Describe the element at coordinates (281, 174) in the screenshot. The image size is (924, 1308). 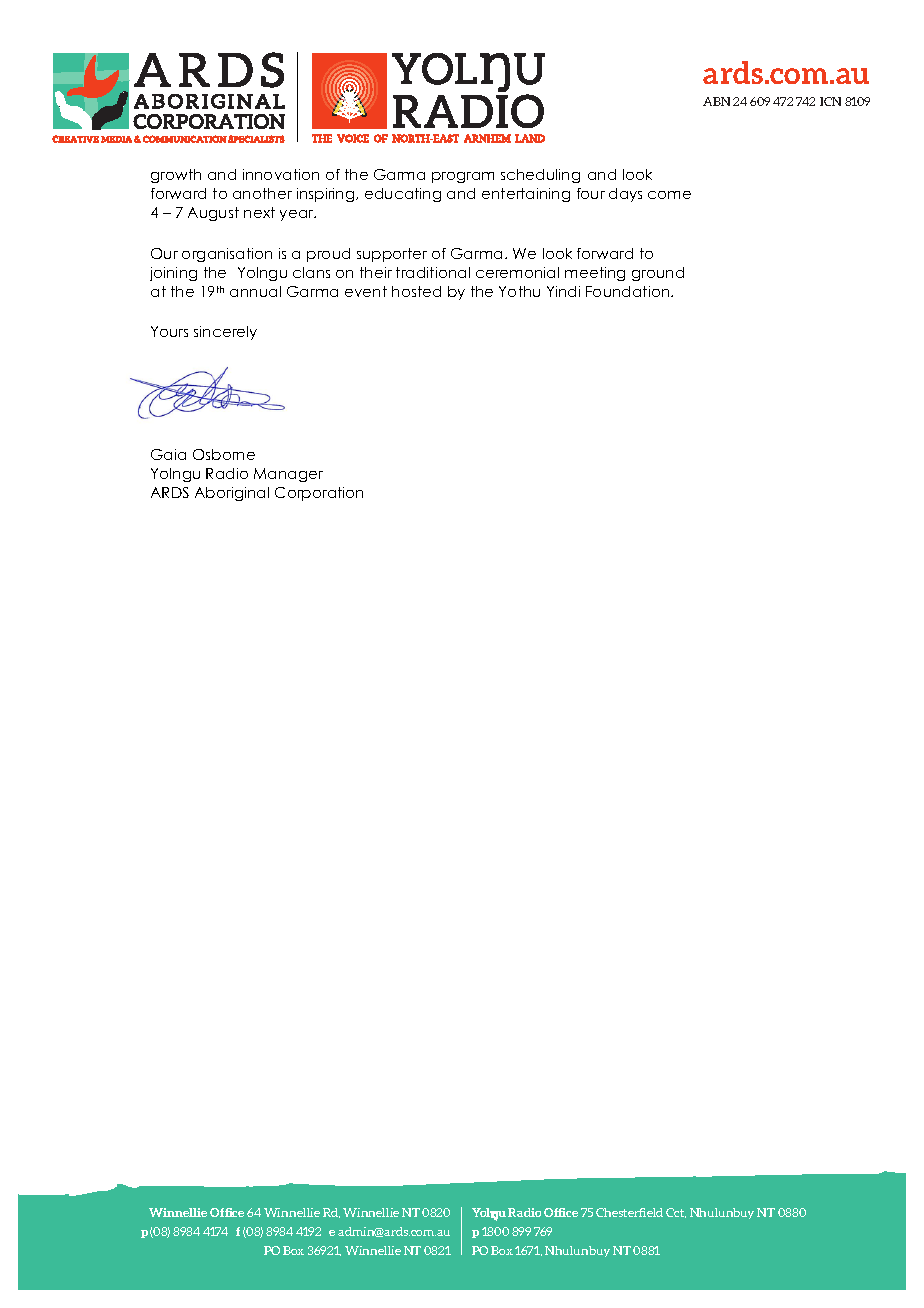
I see `innovation` at that location.
